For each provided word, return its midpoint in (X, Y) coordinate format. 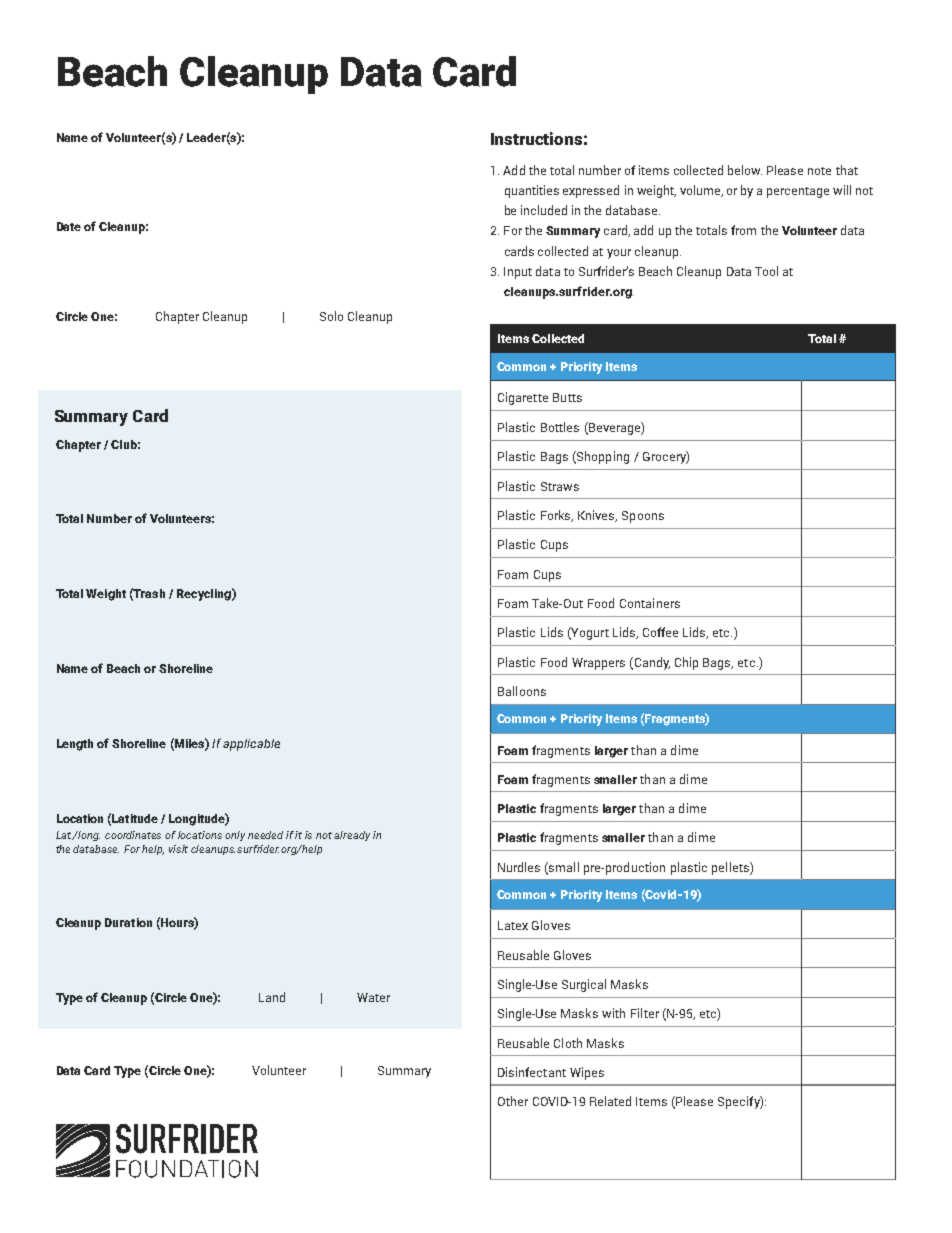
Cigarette (523, 398)
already (352, 836)
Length (75, 745)
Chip (686, 663)
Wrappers (598, 664)
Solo (331, 316)
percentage (798, 192)
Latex (513, 925)
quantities (532, 191)
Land (272, 997)
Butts (567, 397)
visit (178, 849)
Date (69, 226)
